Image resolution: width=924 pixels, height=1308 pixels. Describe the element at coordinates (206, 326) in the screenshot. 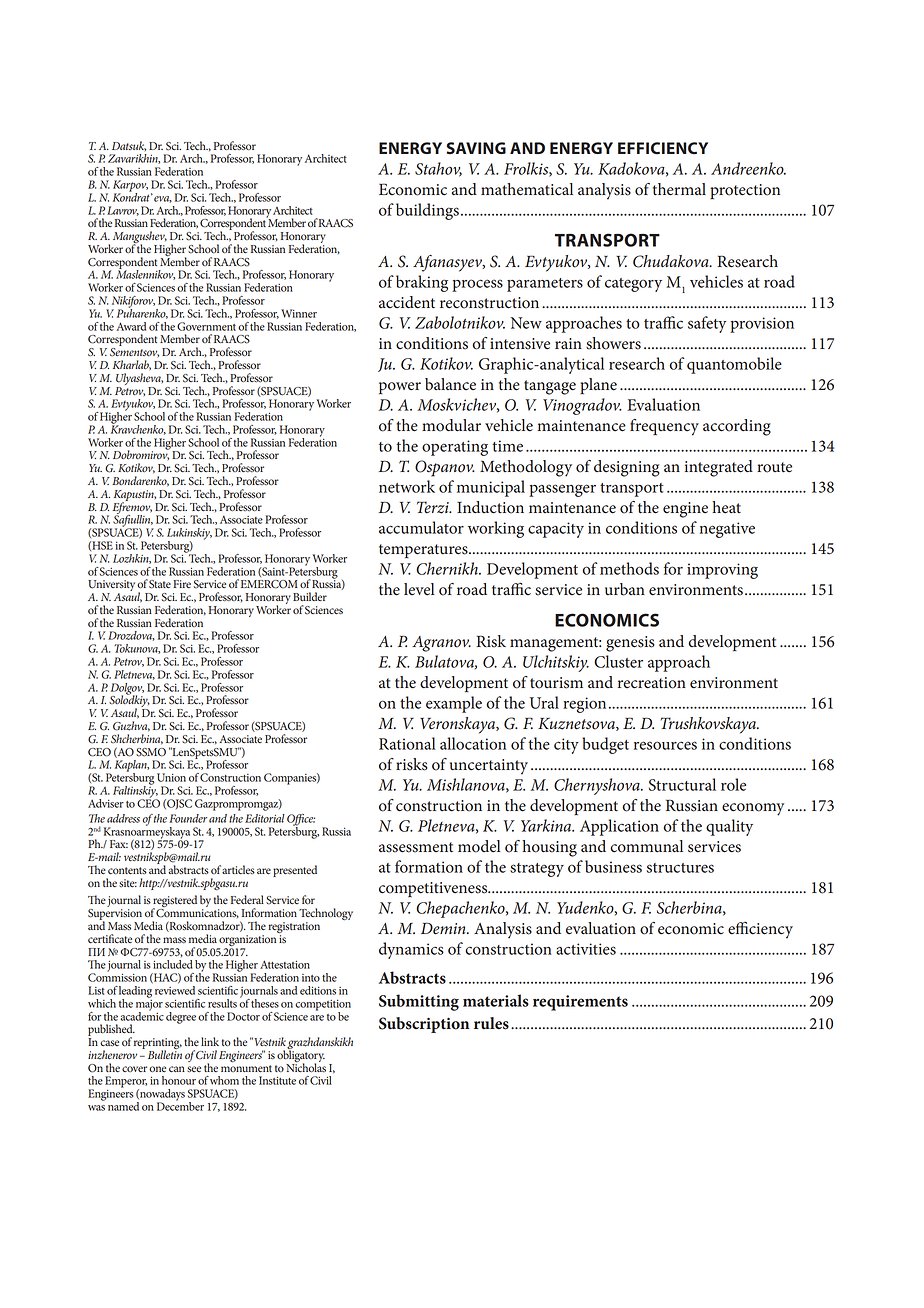

I see `Government` at that location.
